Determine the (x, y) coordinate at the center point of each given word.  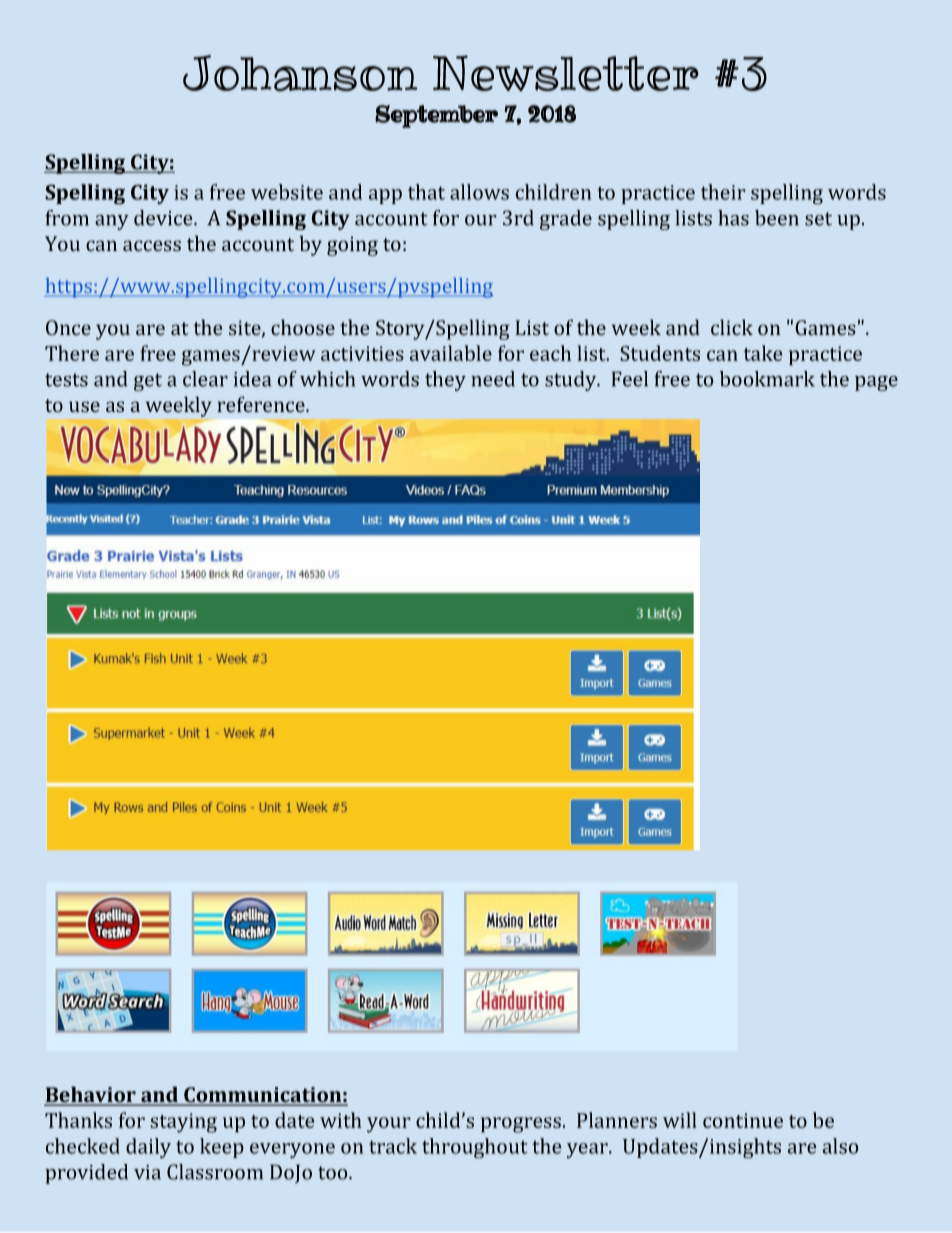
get (148, 382)
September (436, 116)
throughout (475, 1148)
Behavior (91, 1095)
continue (743, 1120)
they (445, 381)
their (723, 192)
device (164, 218)
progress (521, 1125)
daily (148, 1148)
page (876, 383)
